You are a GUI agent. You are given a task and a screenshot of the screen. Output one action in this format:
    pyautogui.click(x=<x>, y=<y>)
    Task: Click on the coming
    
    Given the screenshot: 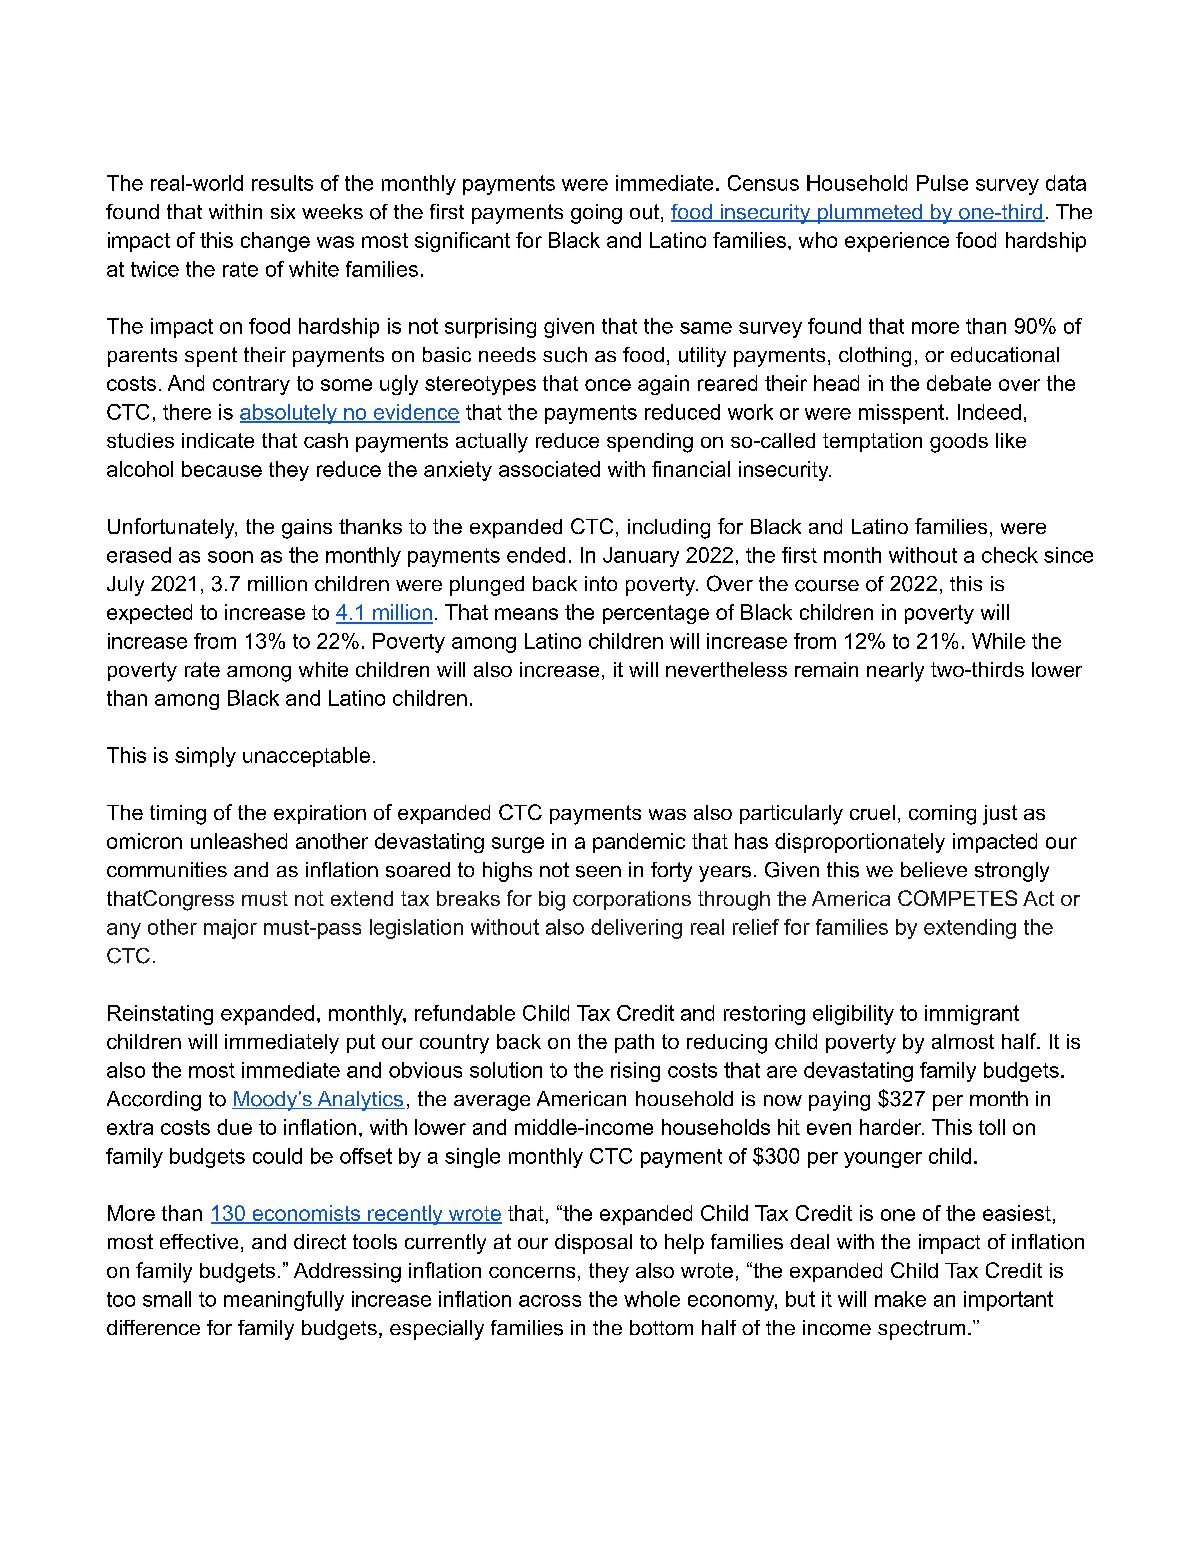 What is the action you would take?
    pyautogui.click(x=942, y=815)
